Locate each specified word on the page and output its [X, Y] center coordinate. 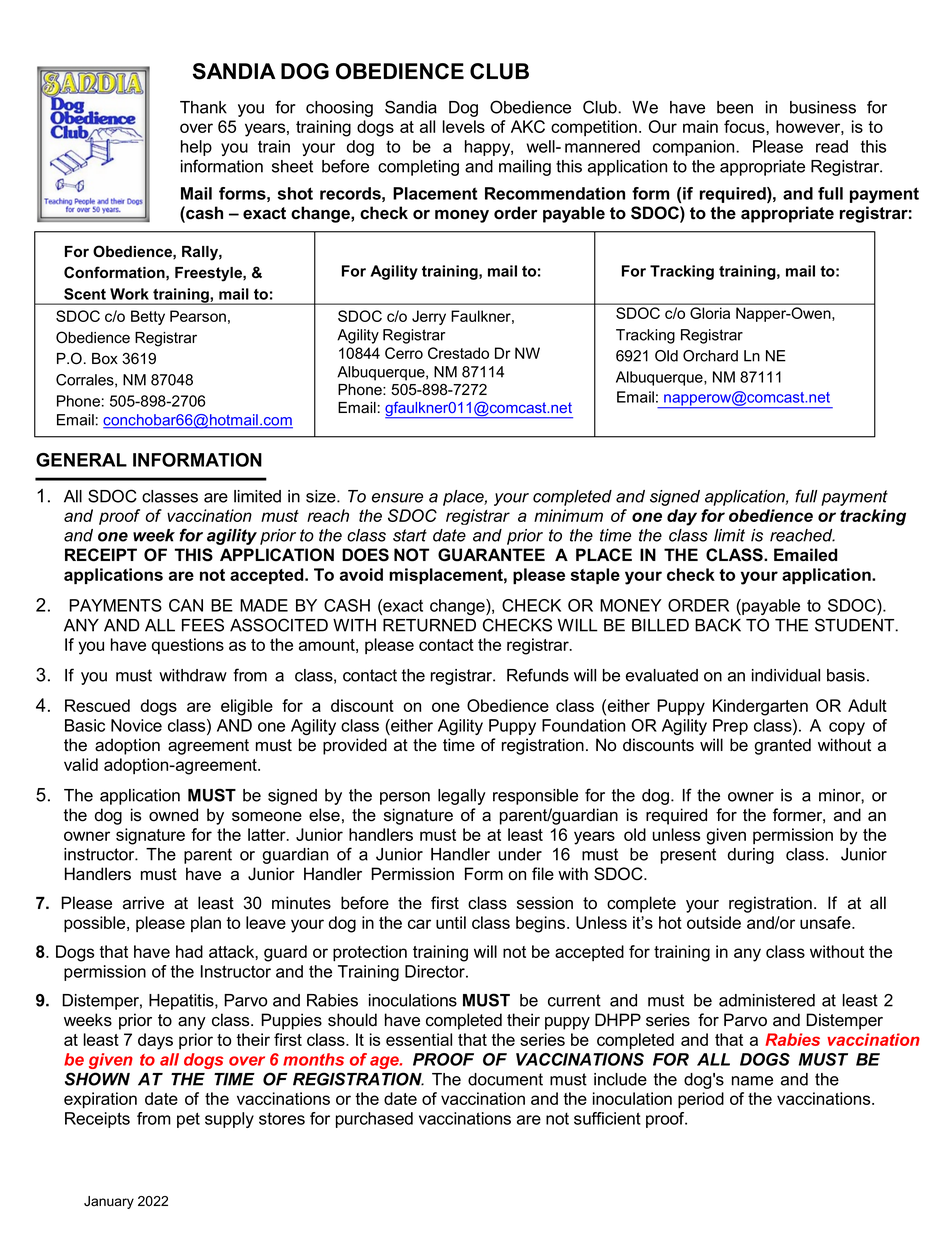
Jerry [429, 317]
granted [782, 746]
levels [464, 126]
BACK [718, 625]
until [451, 922]
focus [745, 126]
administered [767, 1000]
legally [462, 797]
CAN [186, 605]
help [196, 148]
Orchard [710, 356]
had [189, 951]
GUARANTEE [491, 555]
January [109, 1202]
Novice [136, 725]
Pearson [198, 316]
